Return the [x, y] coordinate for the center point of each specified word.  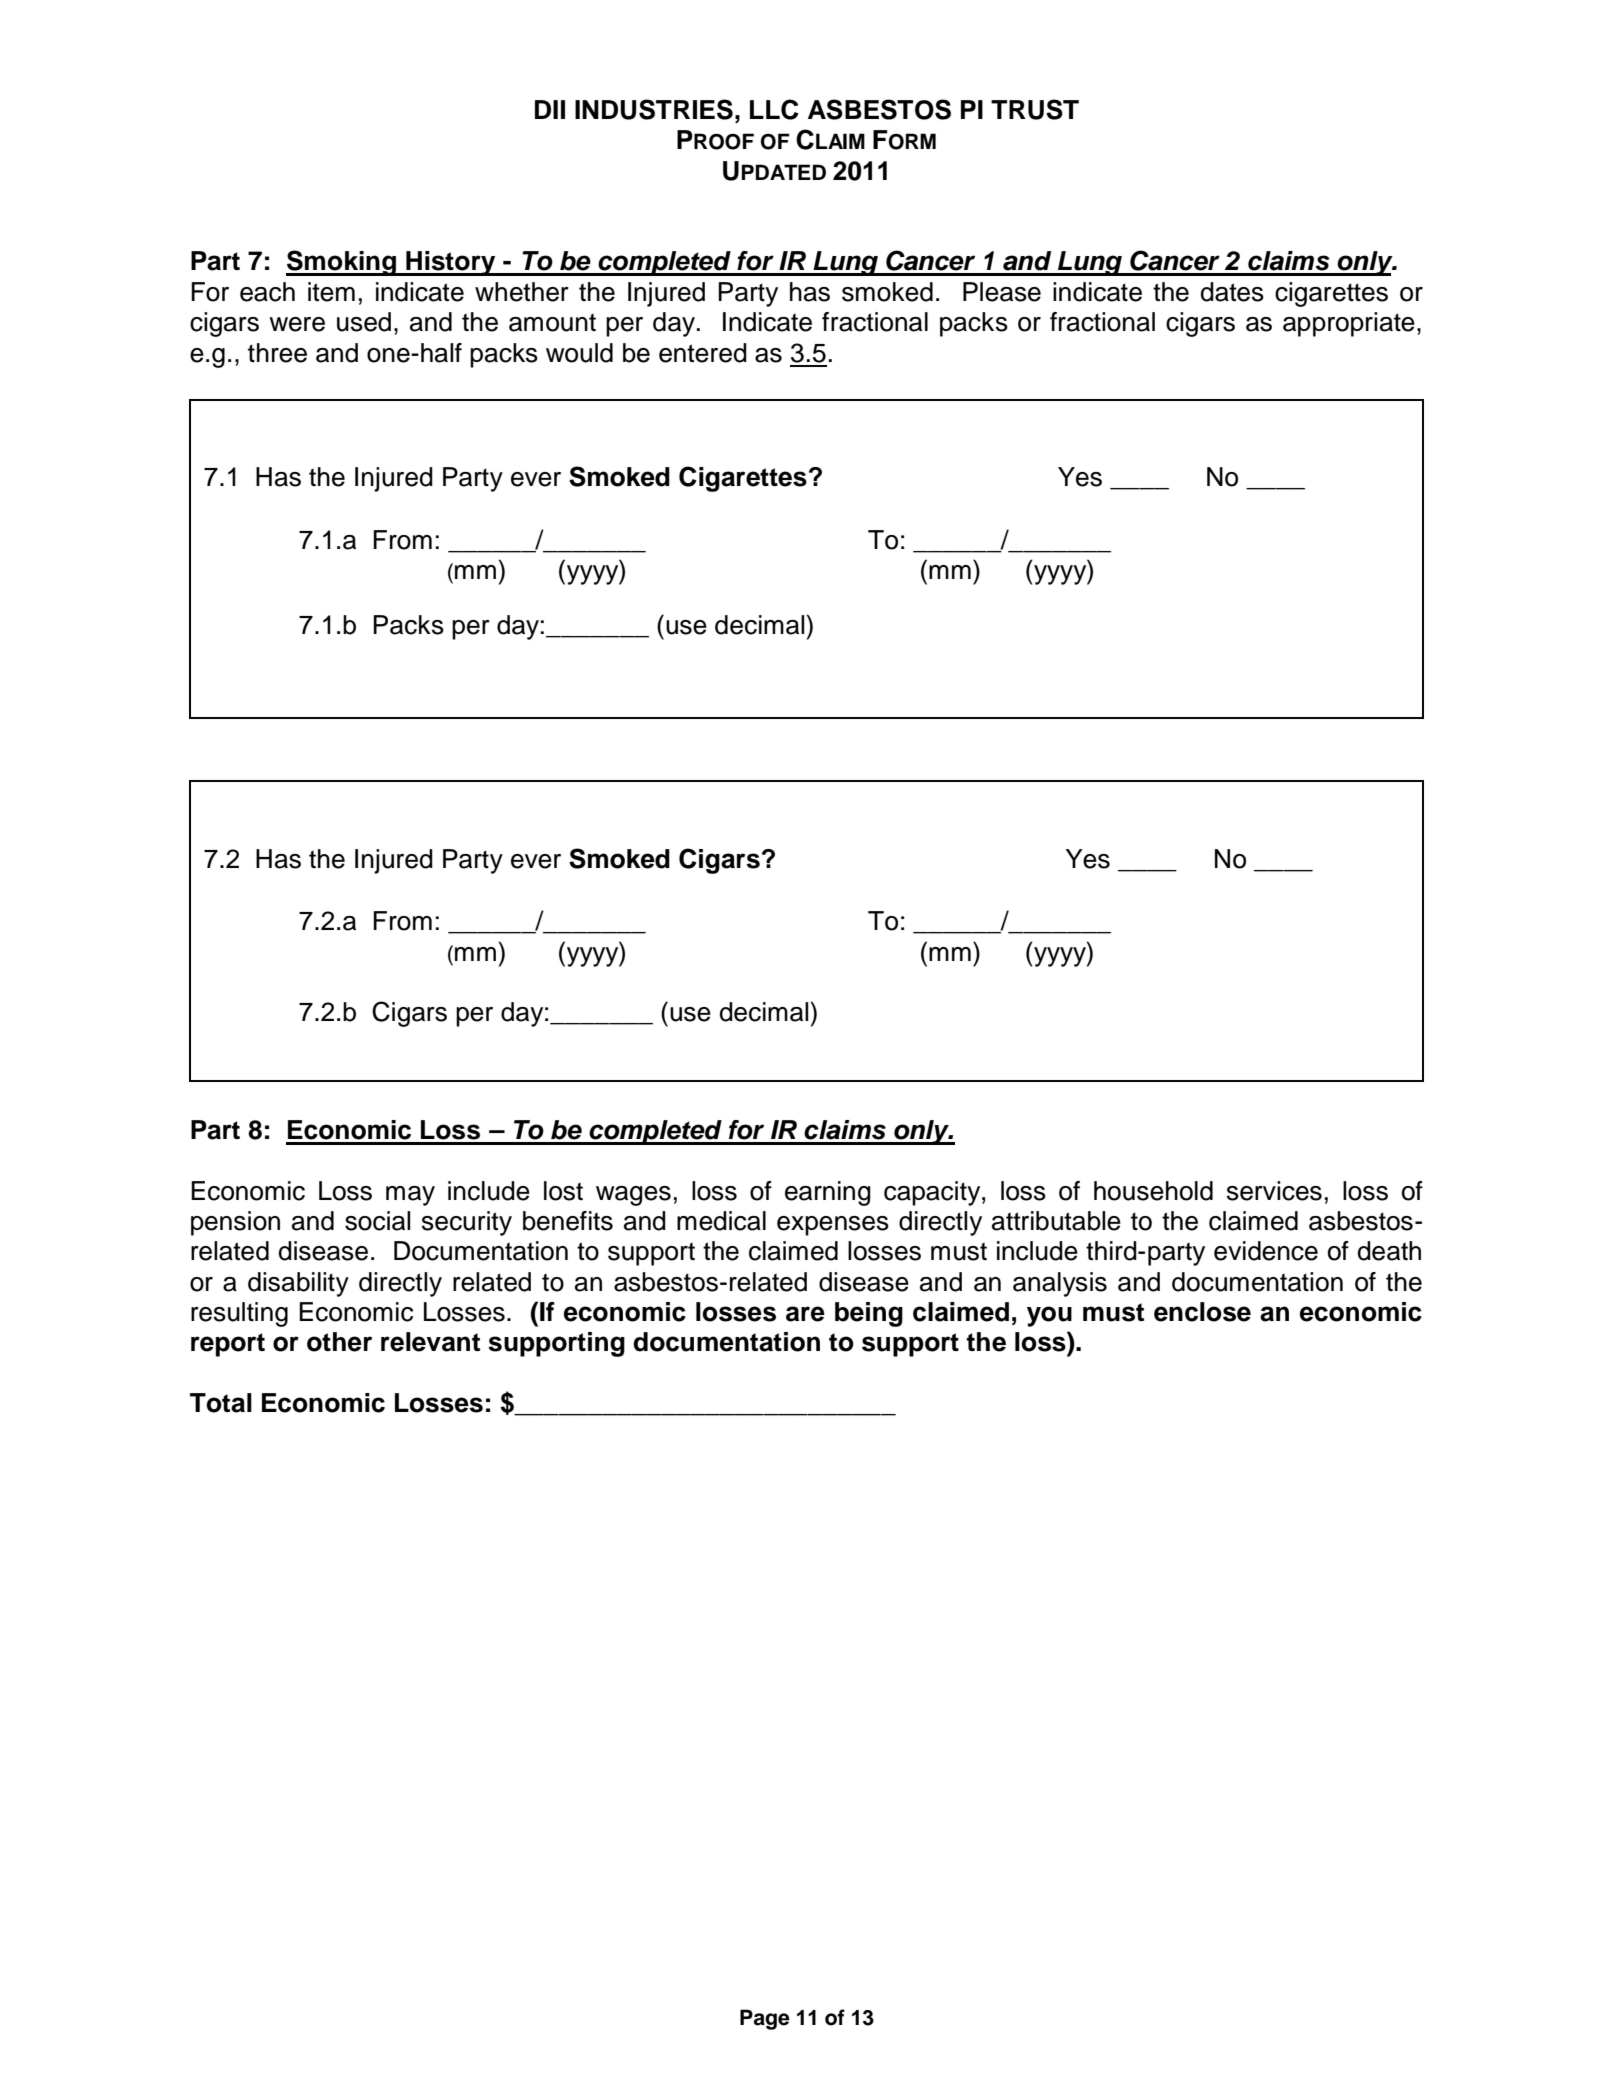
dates [1232, 292]
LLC [774, 109]
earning [828, 1193]
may [410, 1196]
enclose [1202, 1312]
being [869, 1314]
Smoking [342, 263]
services [1274, 1191]
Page [765, 2019]
